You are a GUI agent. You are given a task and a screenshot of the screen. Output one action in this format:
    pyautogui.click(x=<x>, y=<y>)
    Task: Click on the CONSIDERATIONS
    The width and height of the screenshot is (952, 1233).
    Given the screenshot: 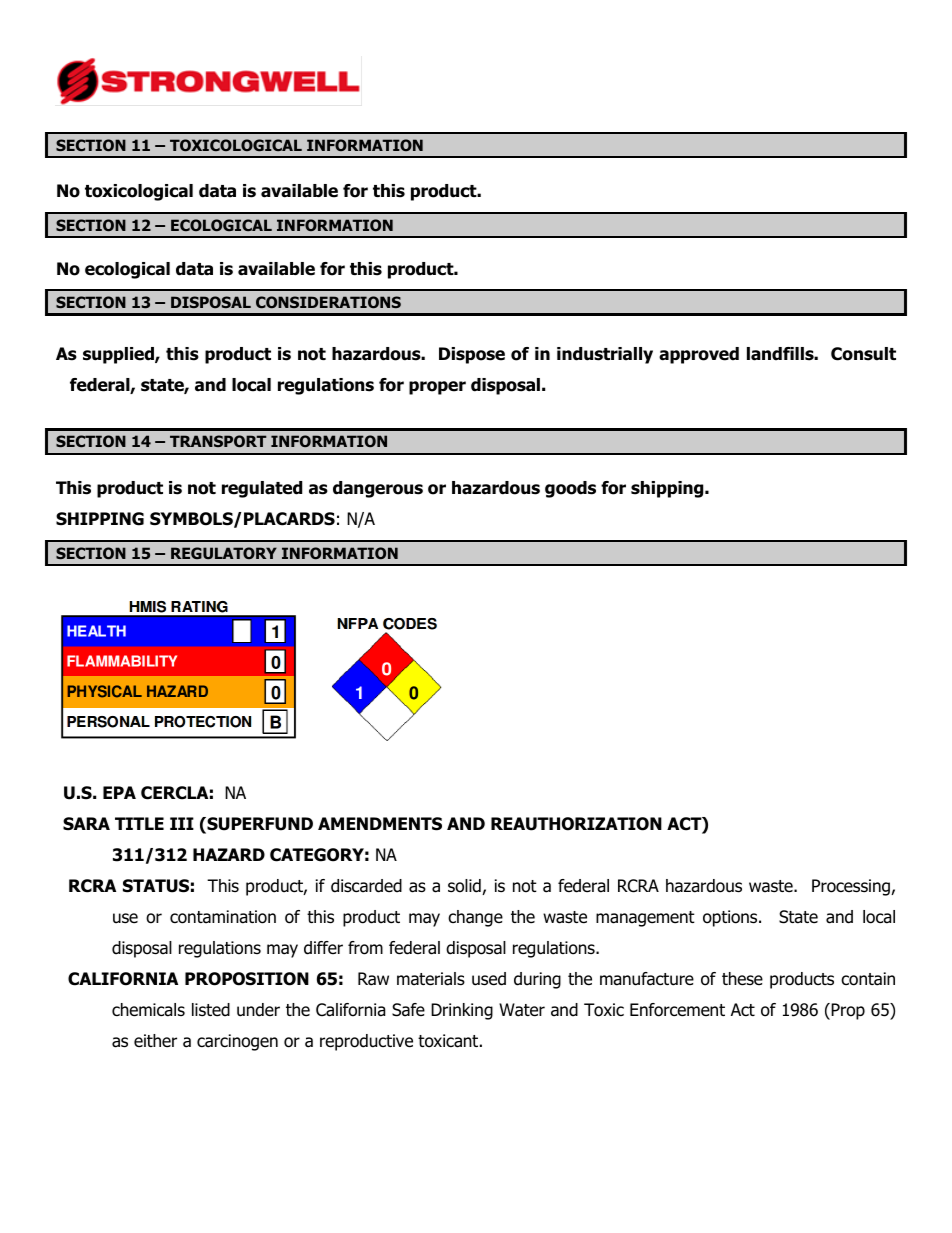 What is the action you would take?
    pyautogui.click(x=328, y=302)
